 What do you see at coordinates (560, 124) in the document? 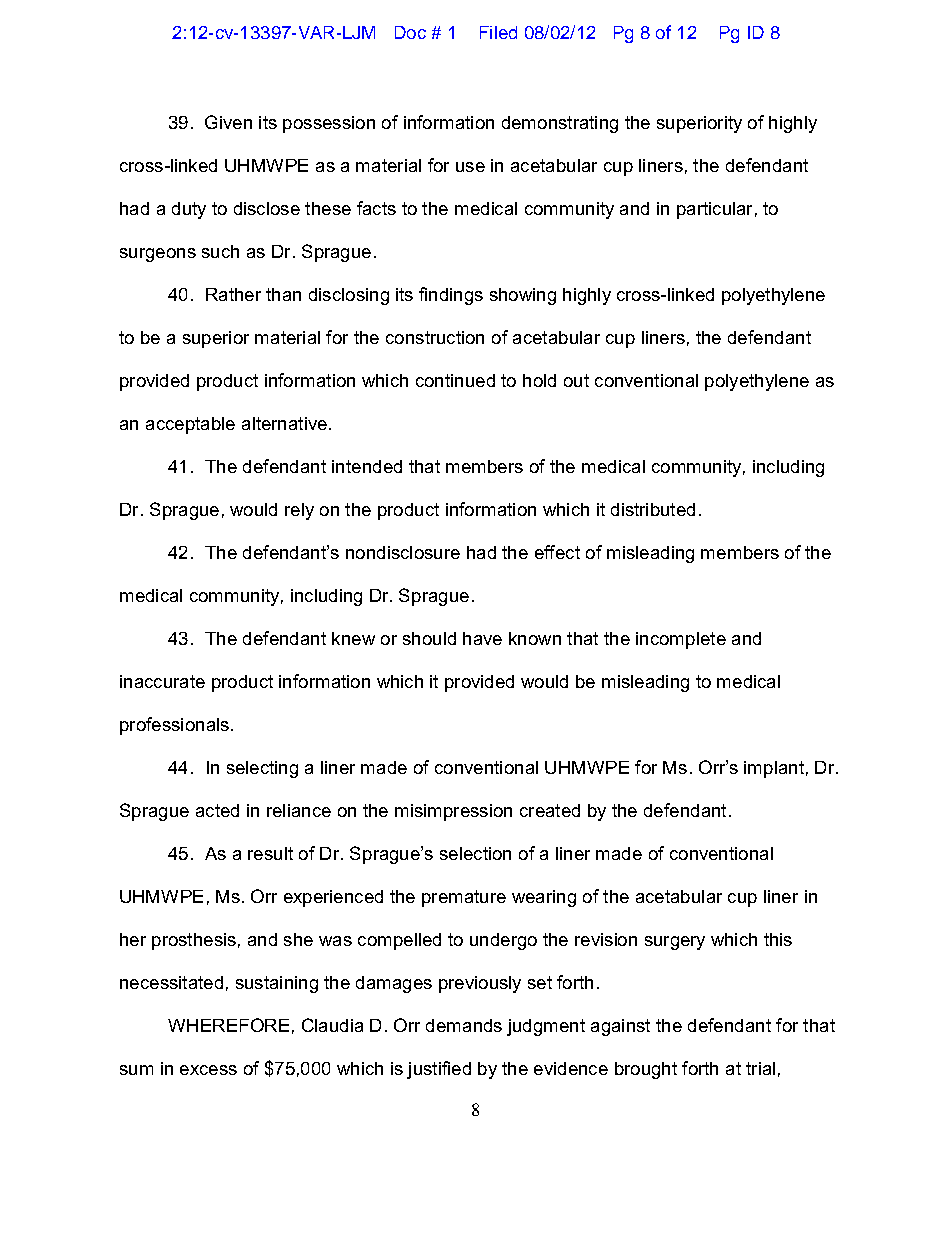
I see `demonstrating` at bounding box center [560, 124].
